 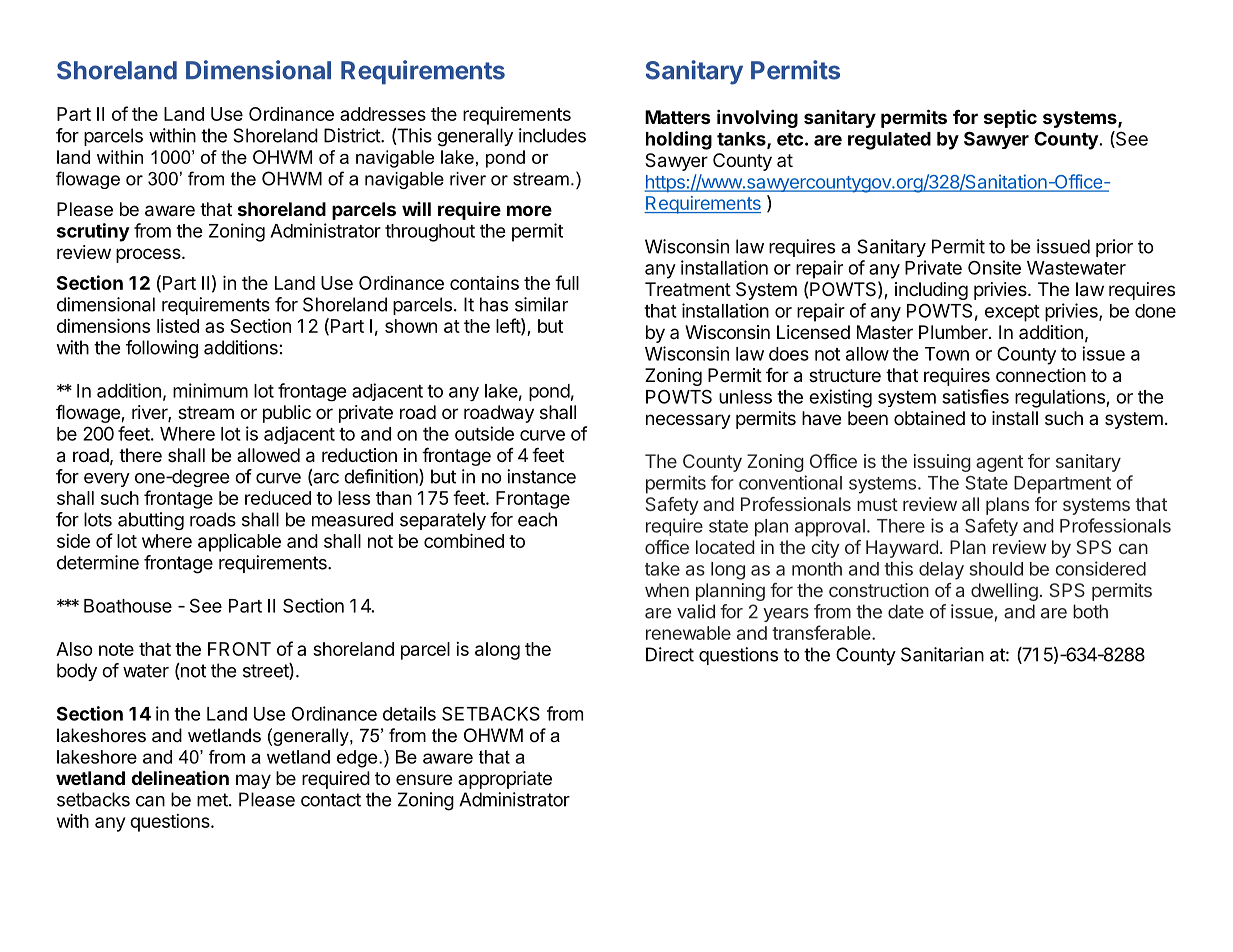 I want to click on transferable, so click(x=822, y=632).
